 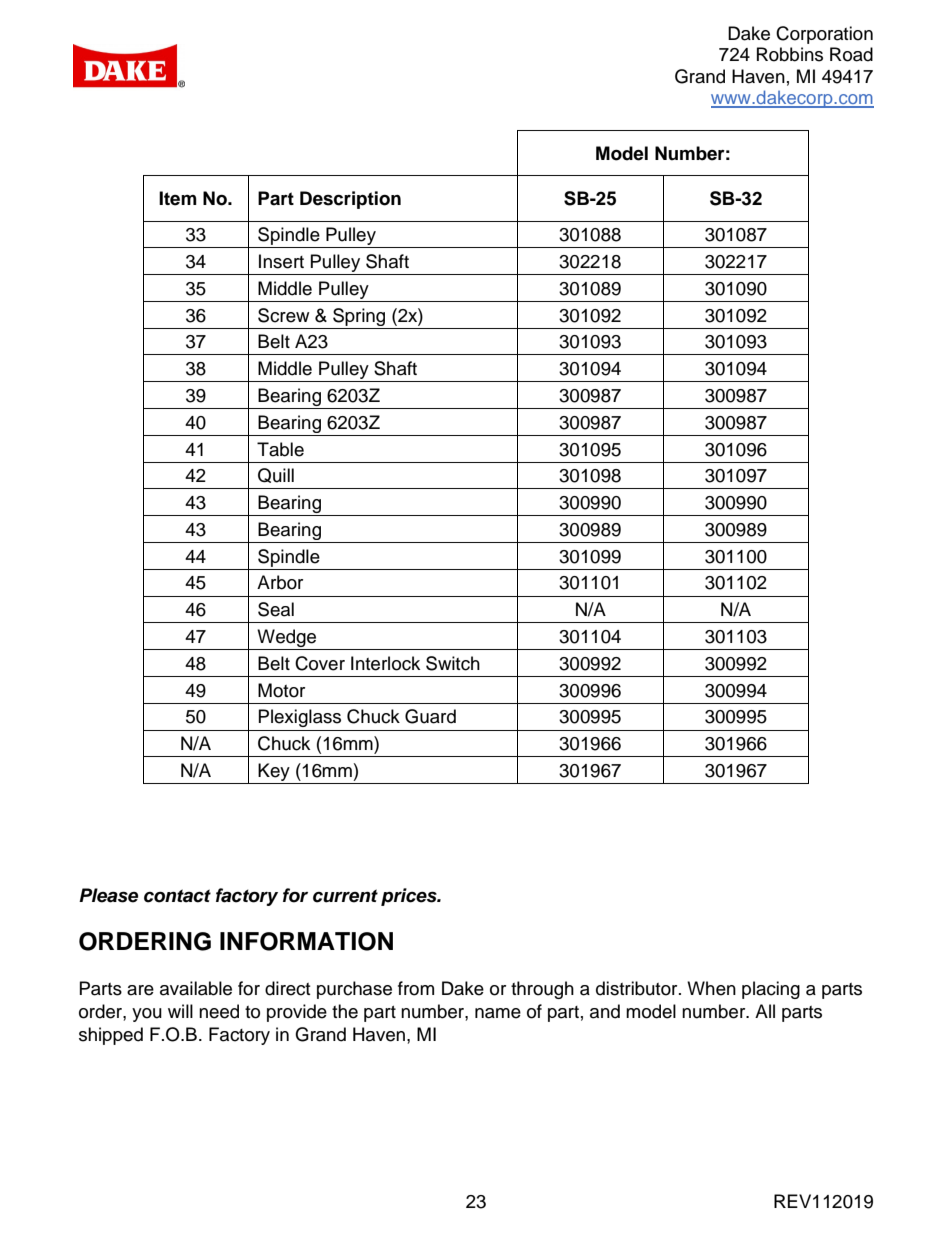 What do you see at coordinates (385, 663) in the image?
I see `Interlock` at bounding box center [385, 663].
